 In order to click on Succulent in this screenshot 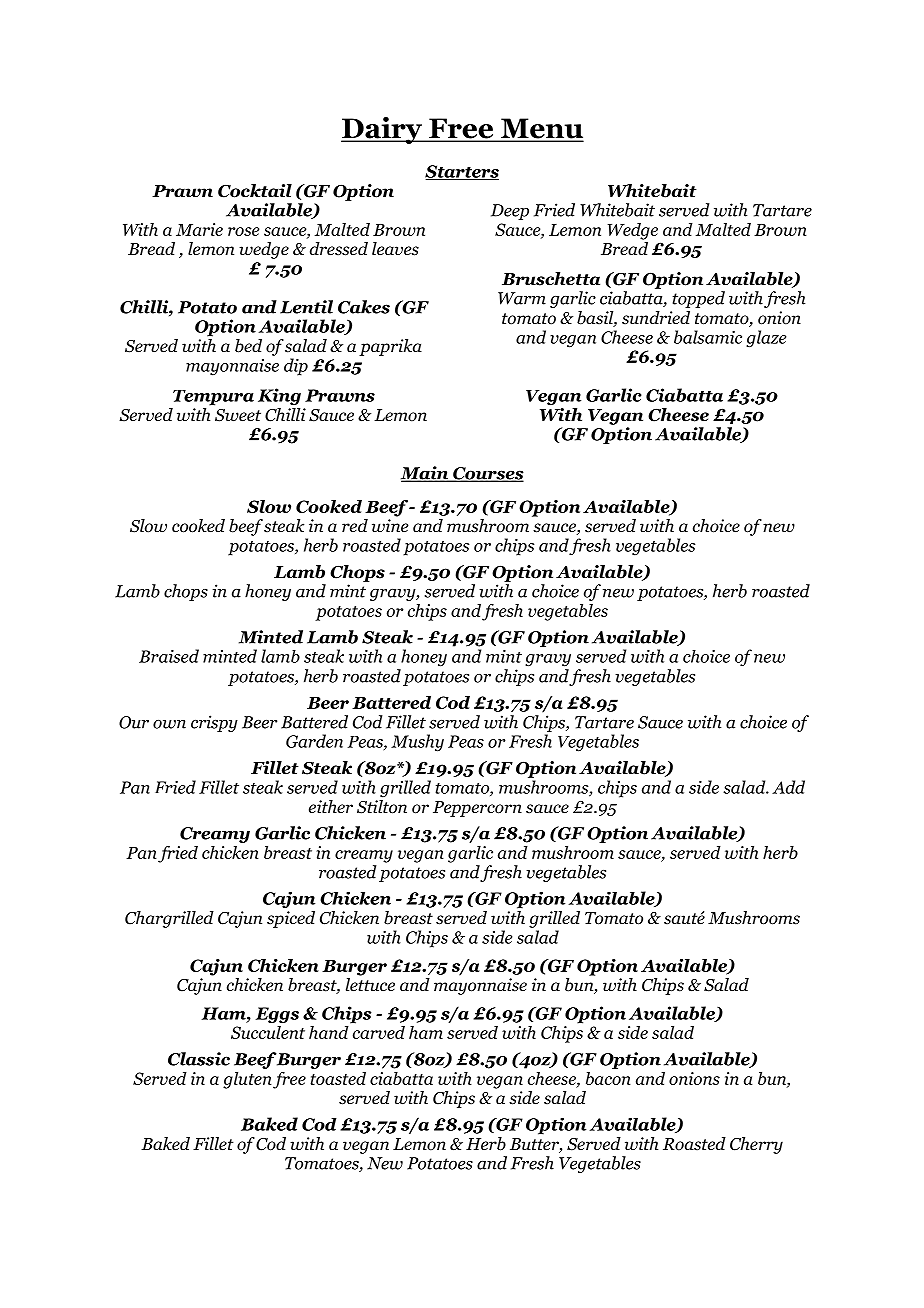, I will do `click(268, 1031)`.
